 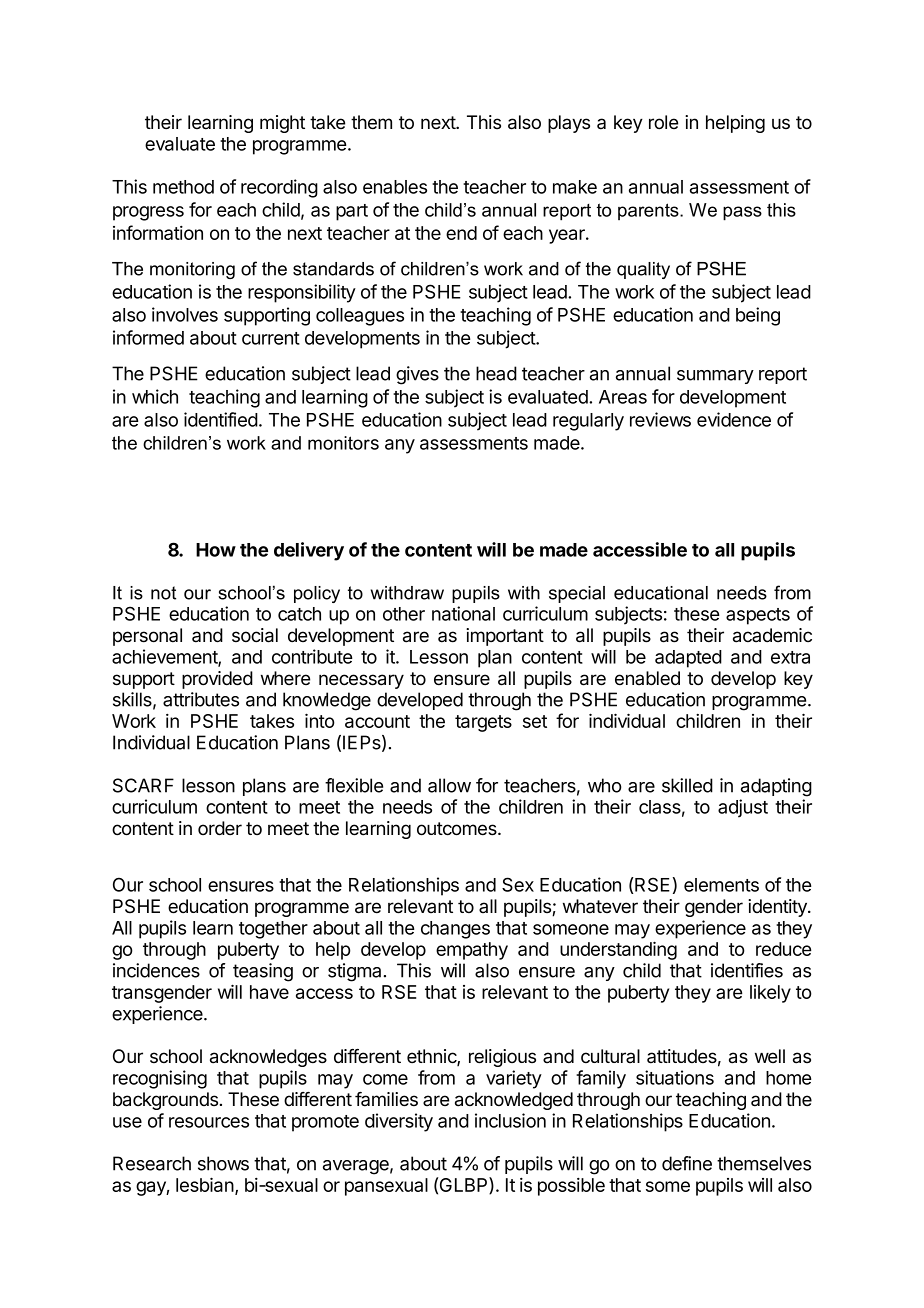 I want to click on identified, so click(x=221, y=419).
